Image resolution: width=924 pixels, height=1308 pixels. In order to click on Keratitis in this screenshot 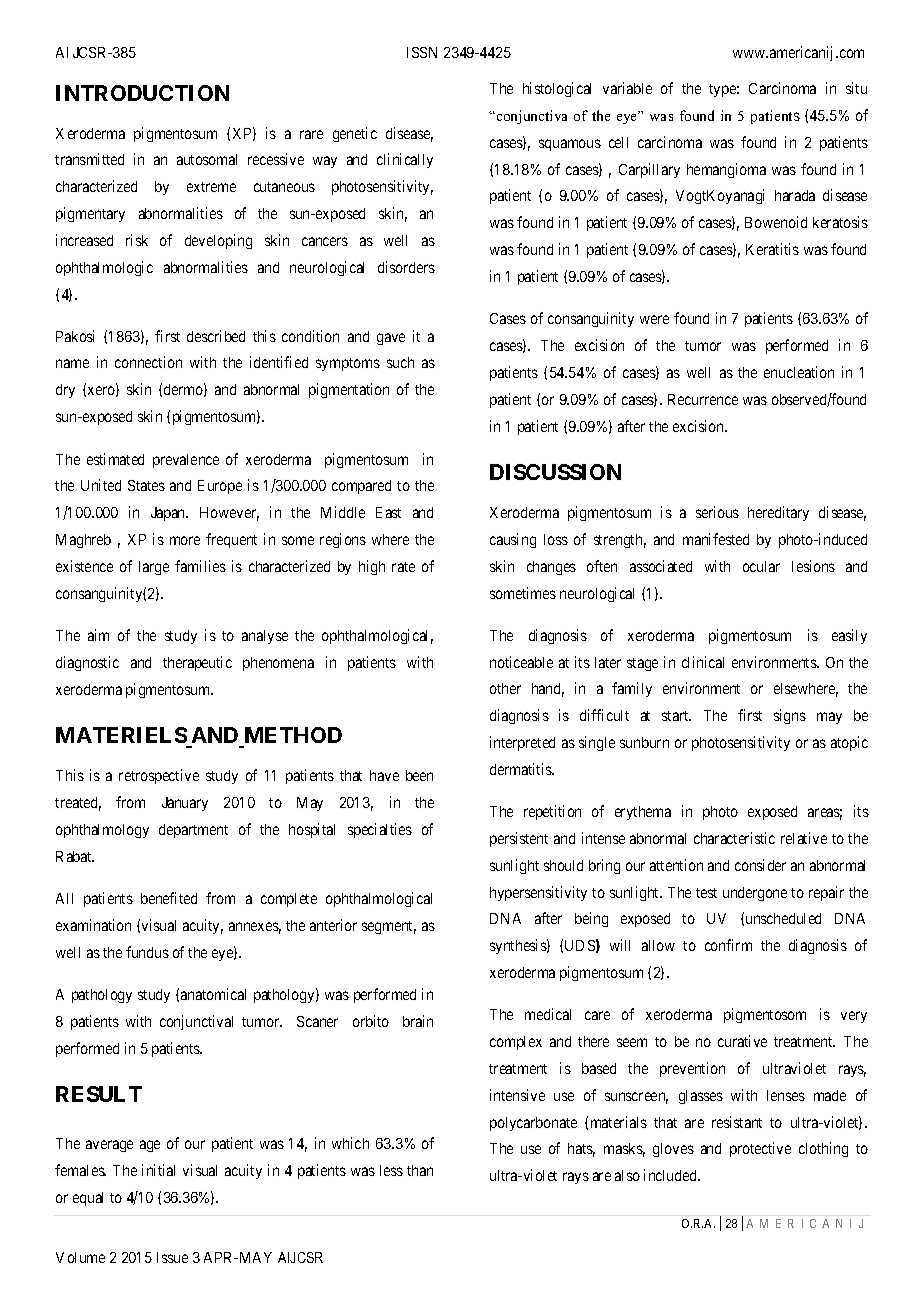, I will do `click(772, 249)`.
